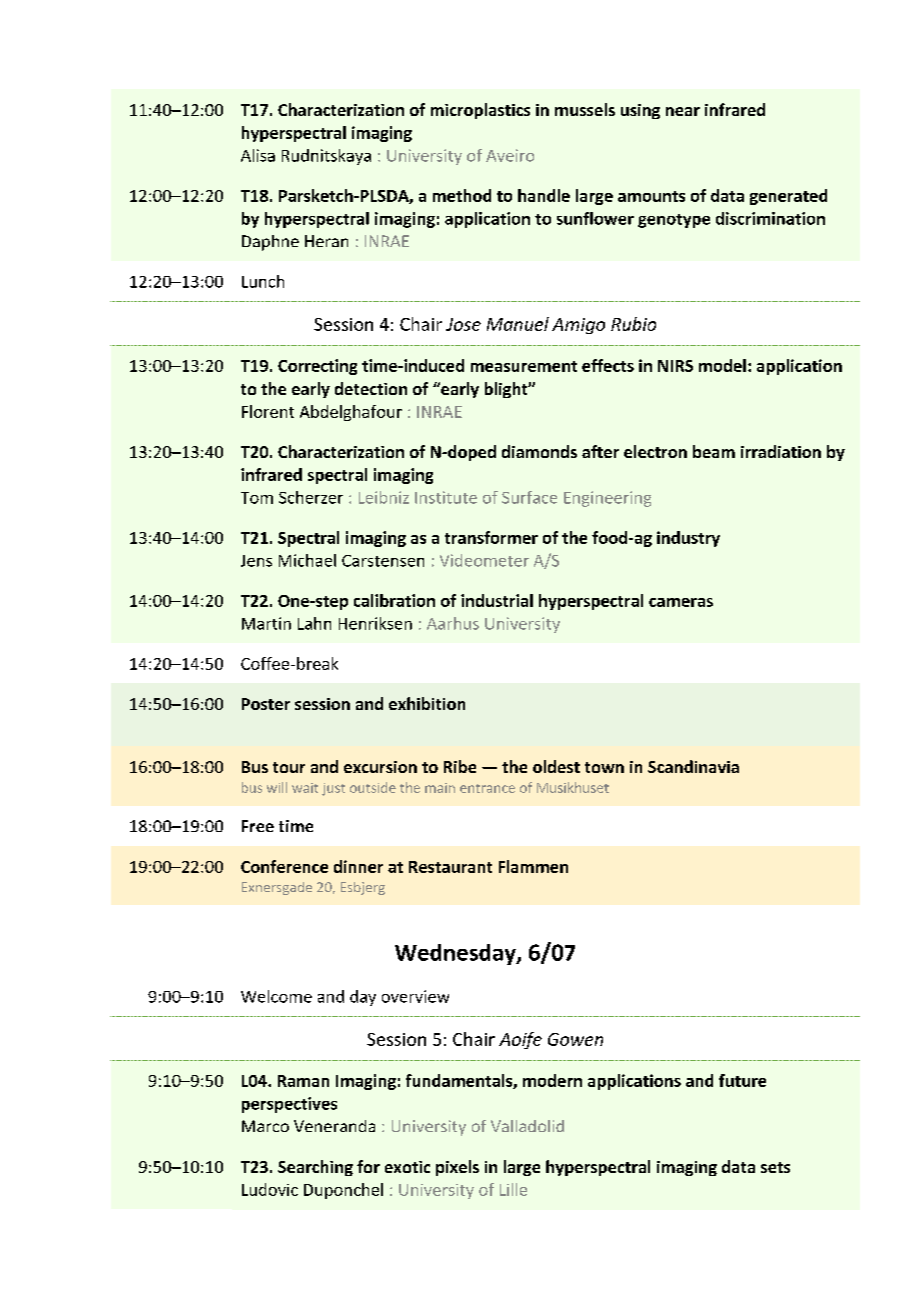 The image size is (924, 1308). I want to click on Correcting, so click(317, 367).
